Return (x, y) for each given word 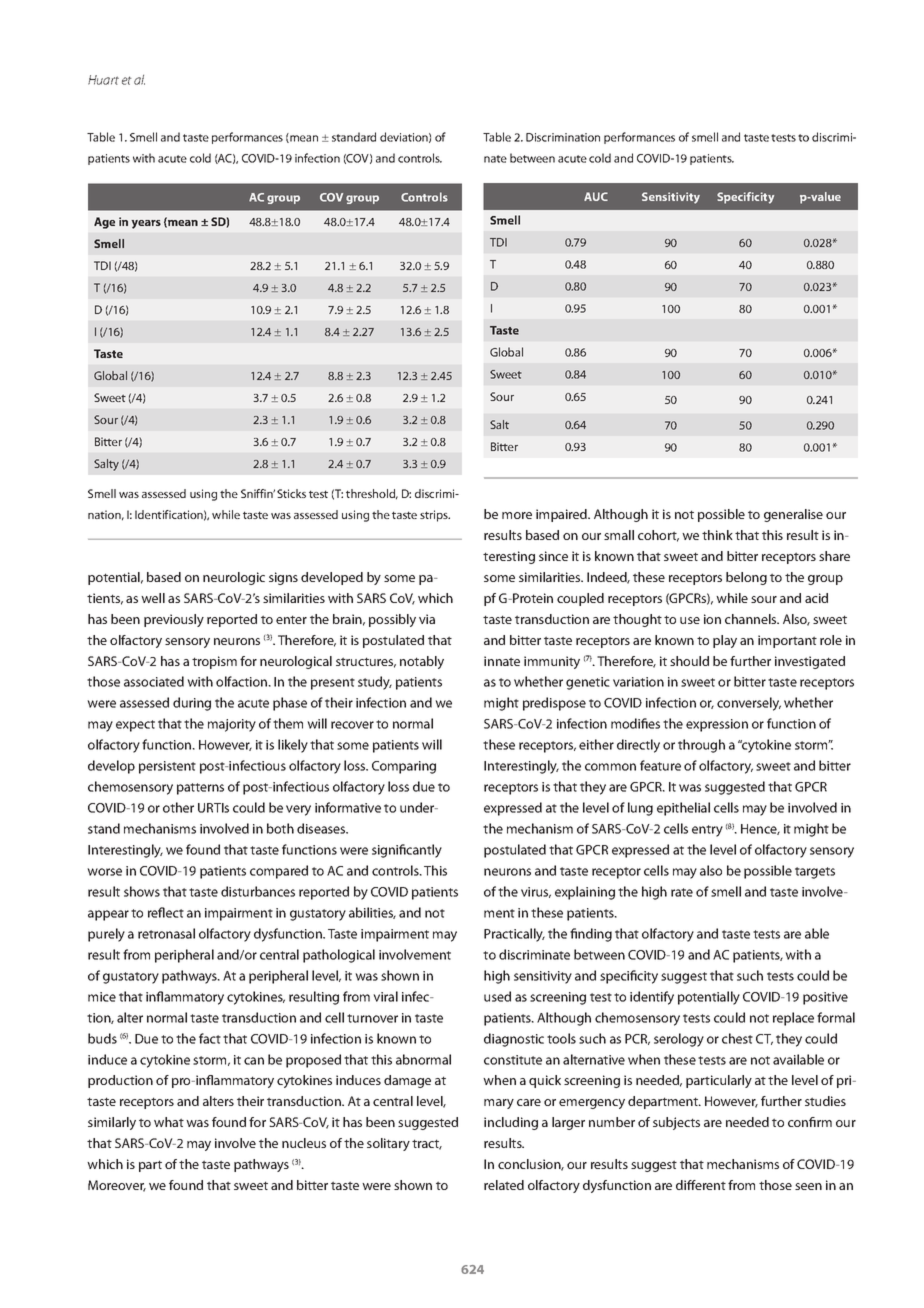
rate (682, 892)
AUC (596, 196)
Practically (514, 935)
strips (435, 516)
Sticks (291, 493)
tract (427, 1144)
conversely (749, 704)
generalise (793, 515)
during (192, 704)
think (717, 535)
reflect (166, 912)
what (169, 1122)
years (146, 224)
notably (422, 662)
